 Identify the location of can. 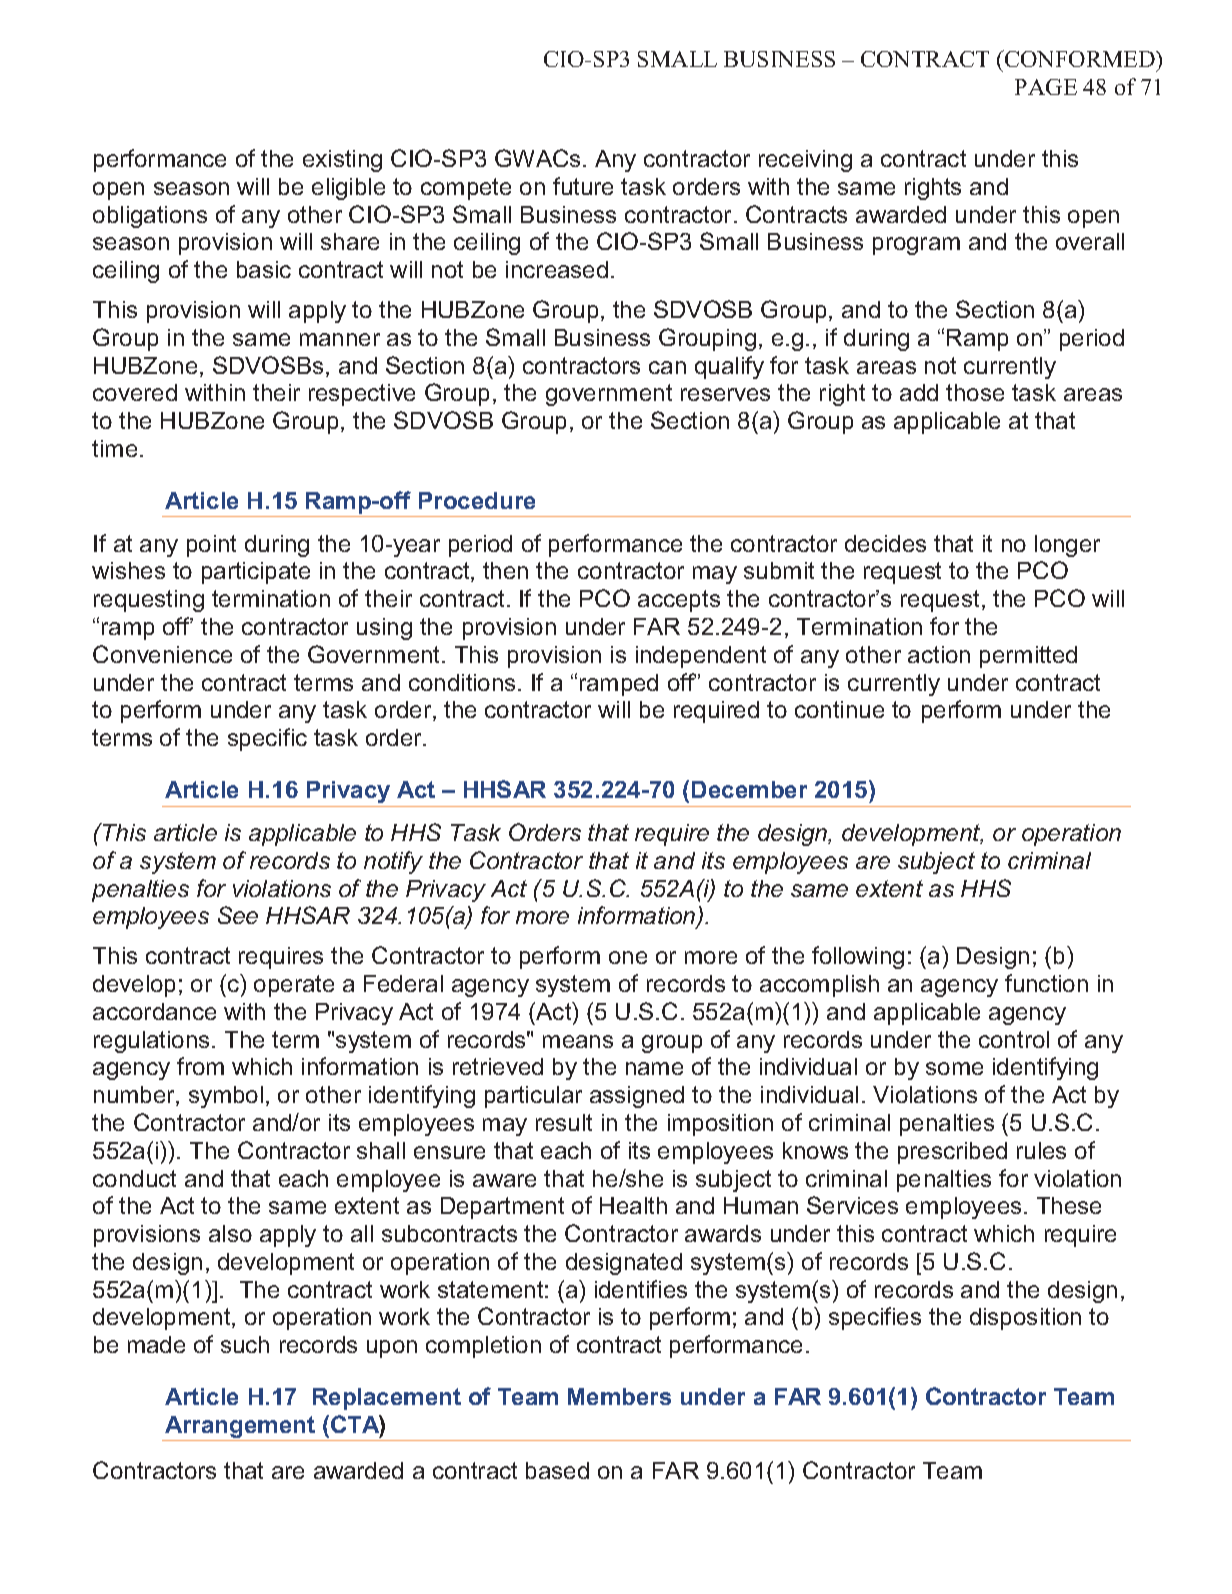
(667, 367).
